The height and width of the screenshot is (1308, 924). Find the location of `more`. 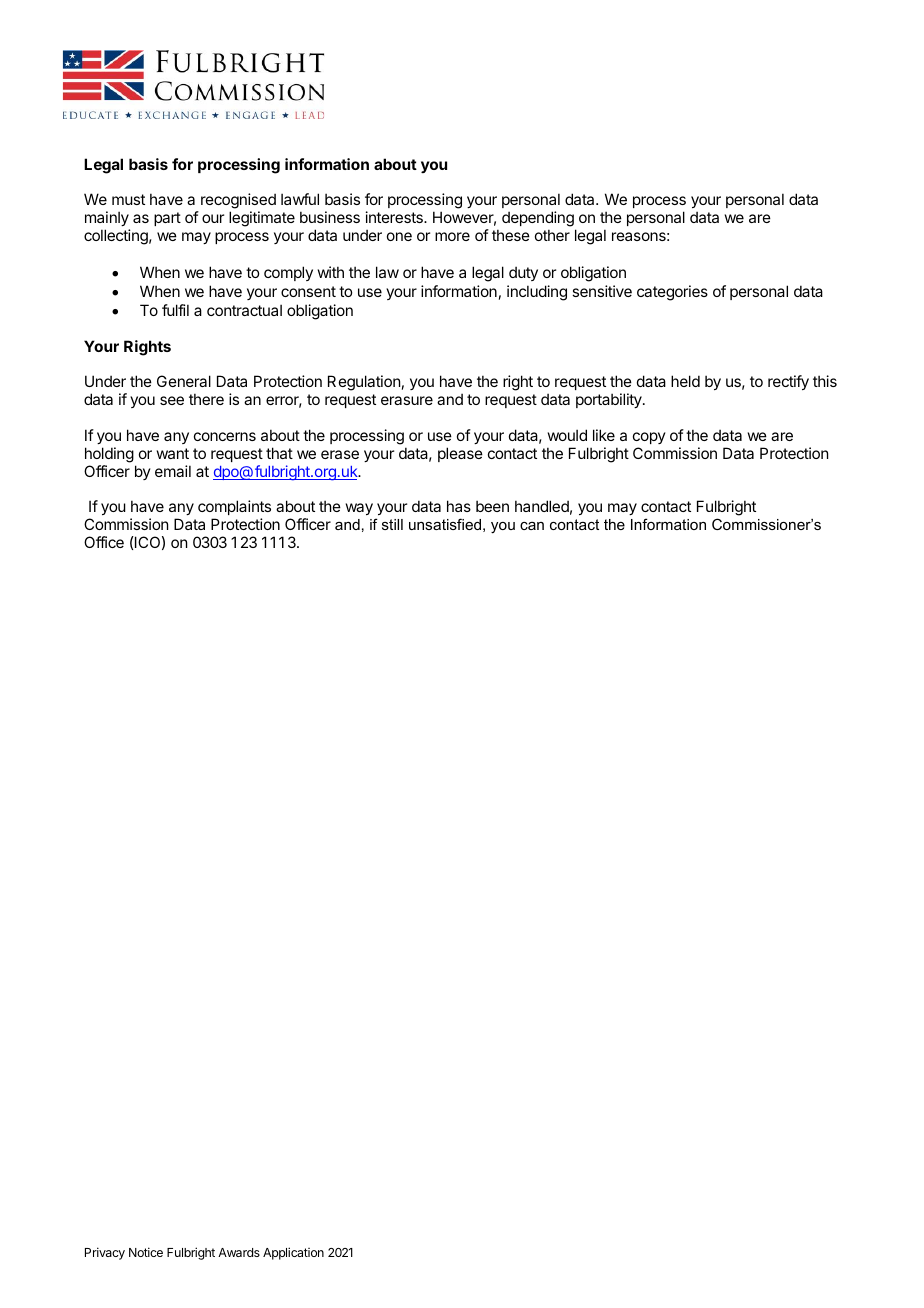

more is located at coordinates (452, 236).
